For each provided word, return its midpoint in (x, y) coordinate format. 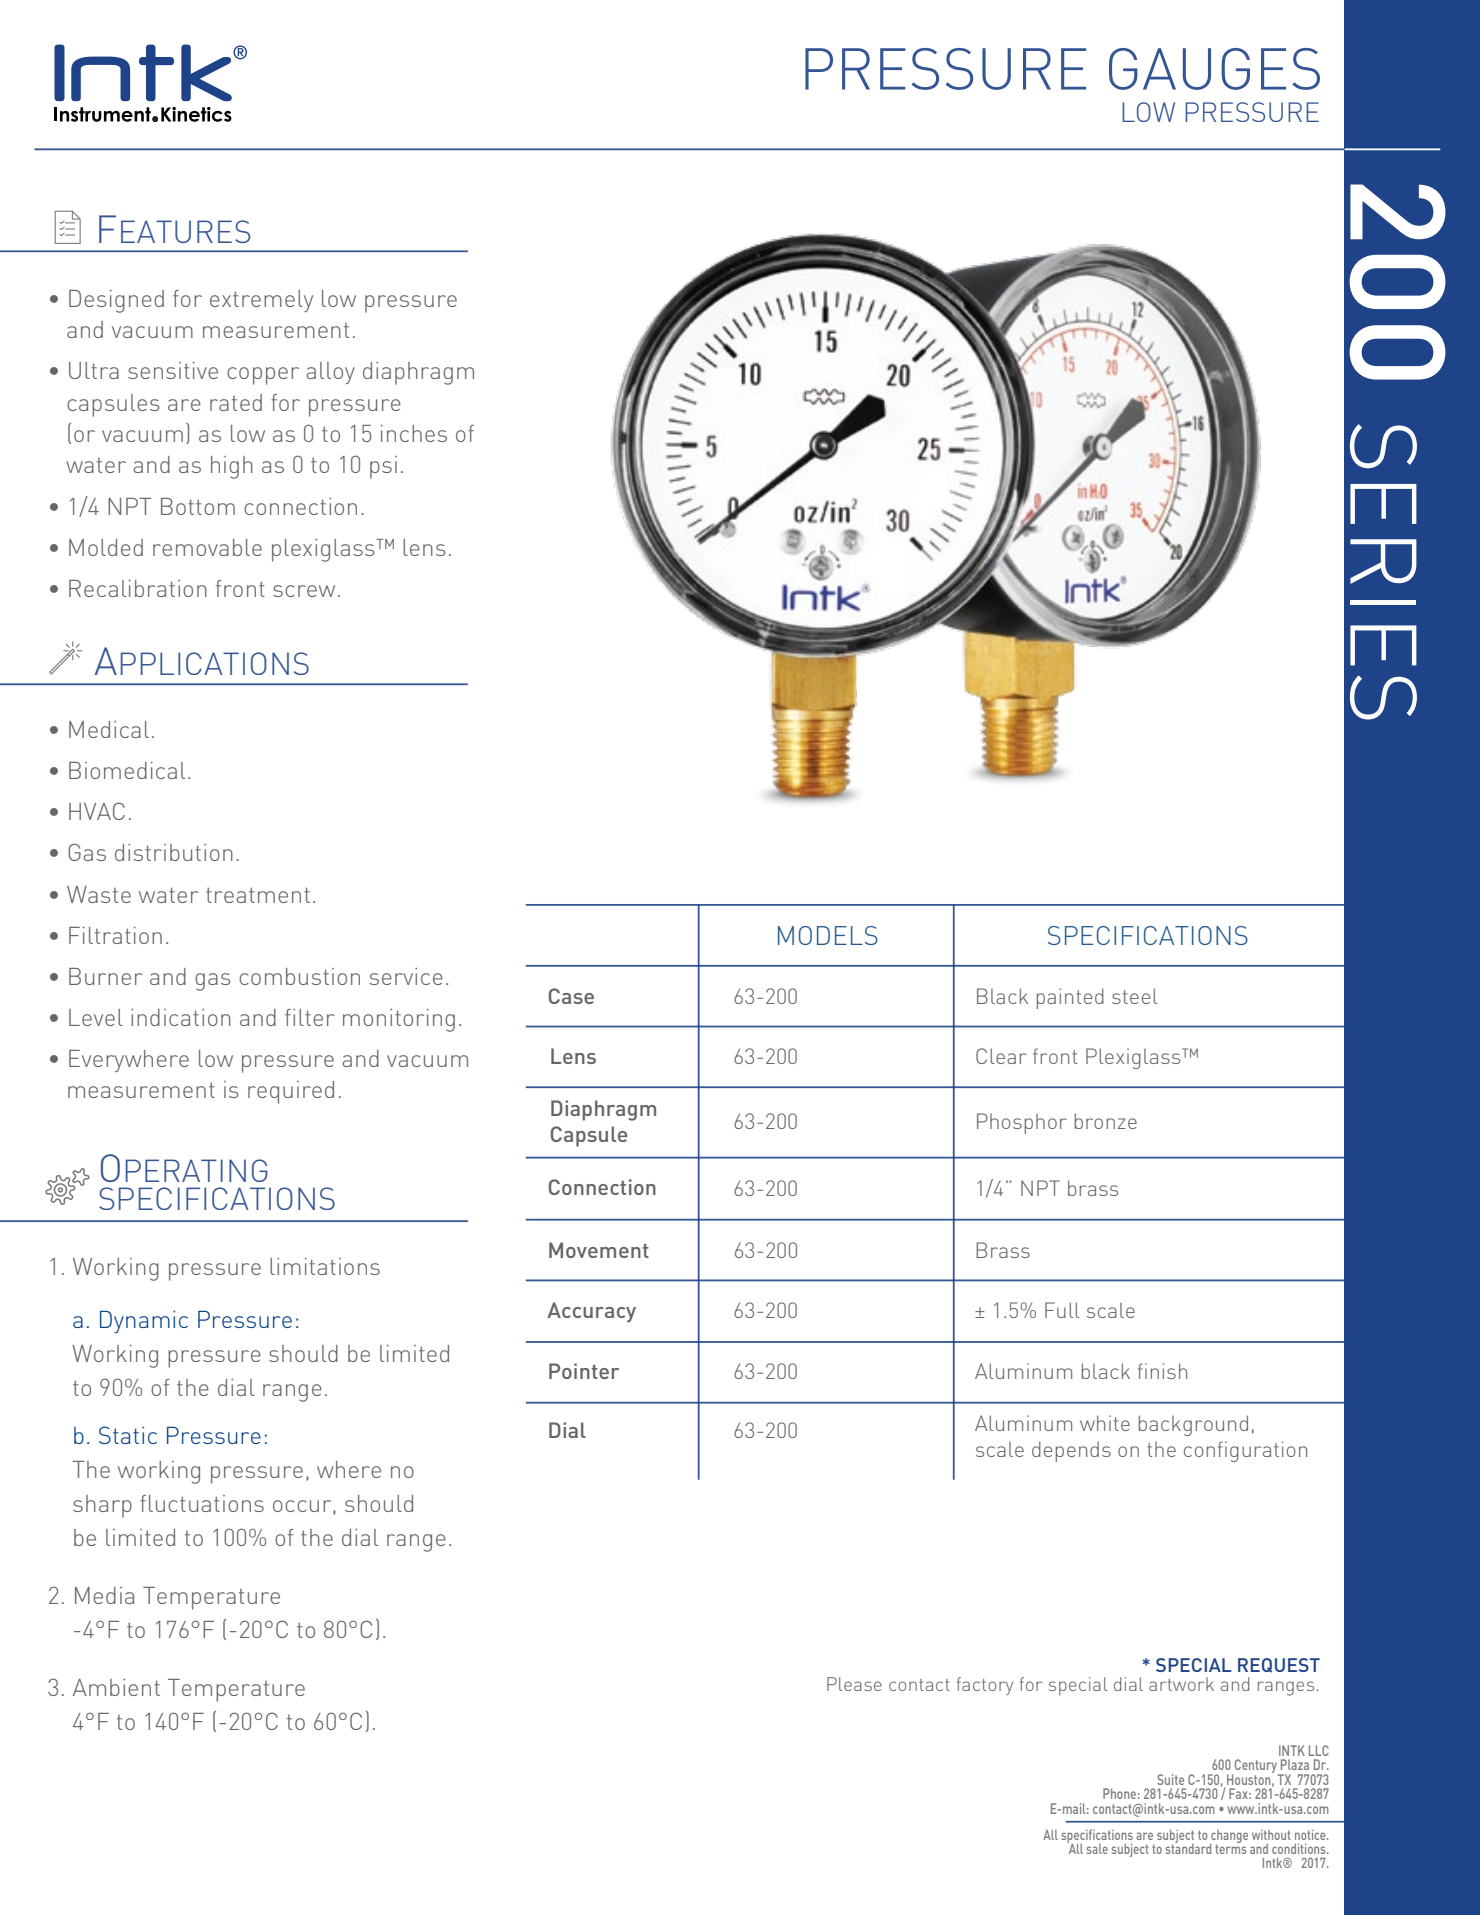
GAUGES (1214, 69)
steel (1134, 996)
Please (854, 1684)
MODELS (828, 935)
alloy (330, 373)
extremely (261, 301)
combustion (299, 976)
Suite (1170, 1779)
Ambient (116, 1687)
